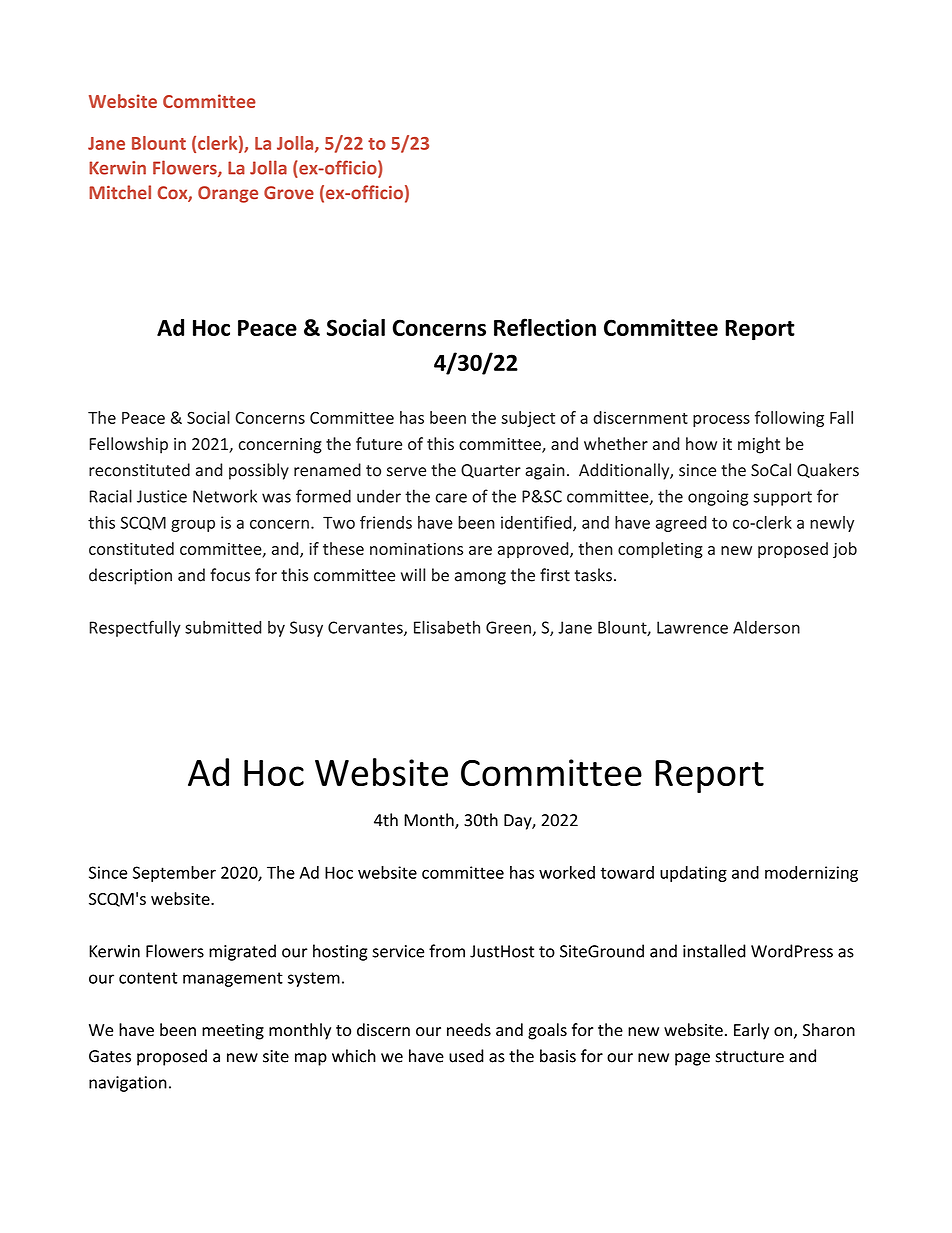 Image resolution: width=952 pixels, height=1233 pixels. Describe the element at coordinates (223, 627) in the screenshot. I see `submitted` at that location.
